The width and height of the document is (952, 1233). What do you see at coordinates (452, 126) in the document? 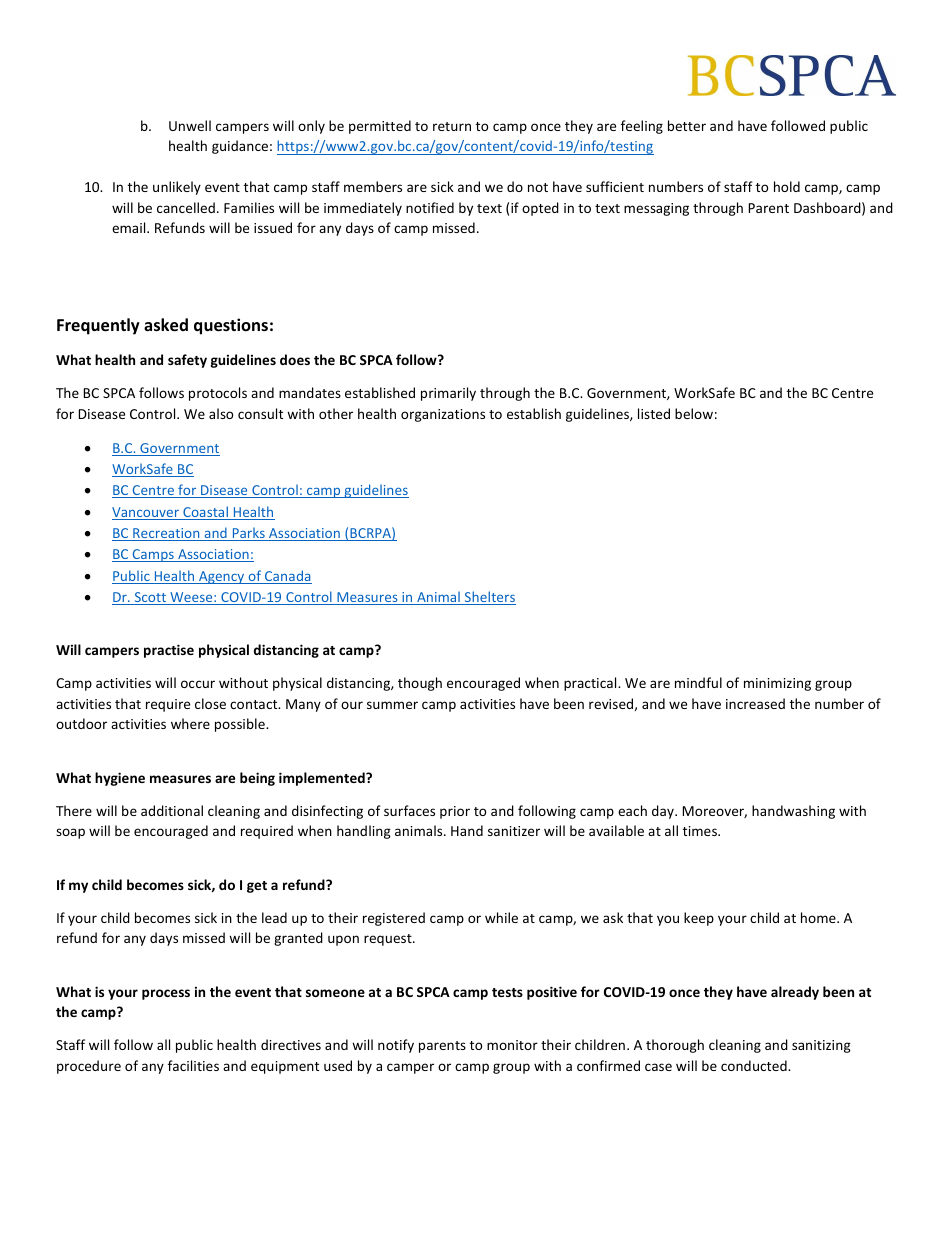
I see `return` at bounding box center [452, 126].
